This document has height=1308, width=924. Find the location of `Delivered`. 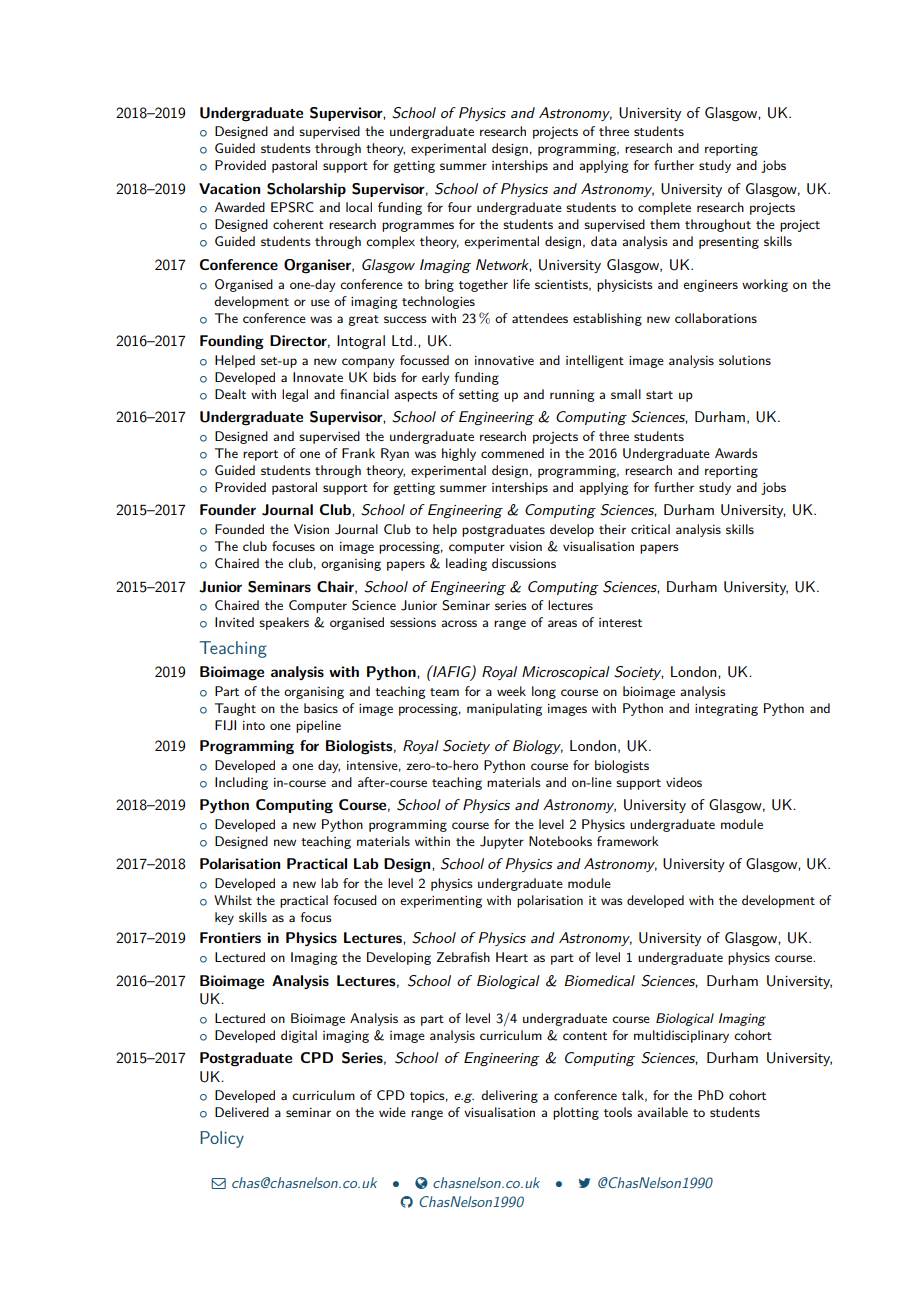

Delivered is located at coordinates (242, 1112).
